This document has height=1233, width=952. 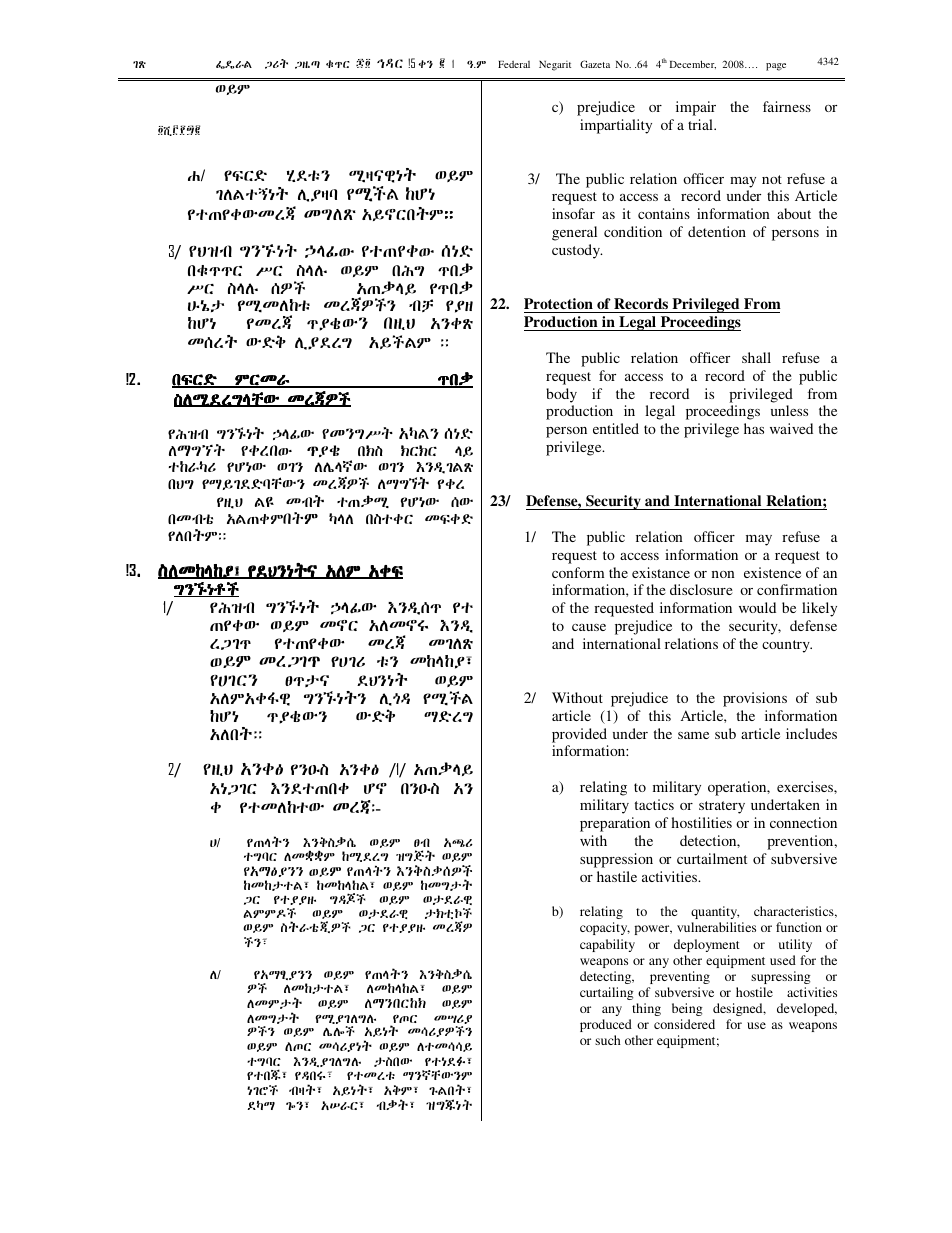 I want to click on detention, so click(x=717, y=231).
